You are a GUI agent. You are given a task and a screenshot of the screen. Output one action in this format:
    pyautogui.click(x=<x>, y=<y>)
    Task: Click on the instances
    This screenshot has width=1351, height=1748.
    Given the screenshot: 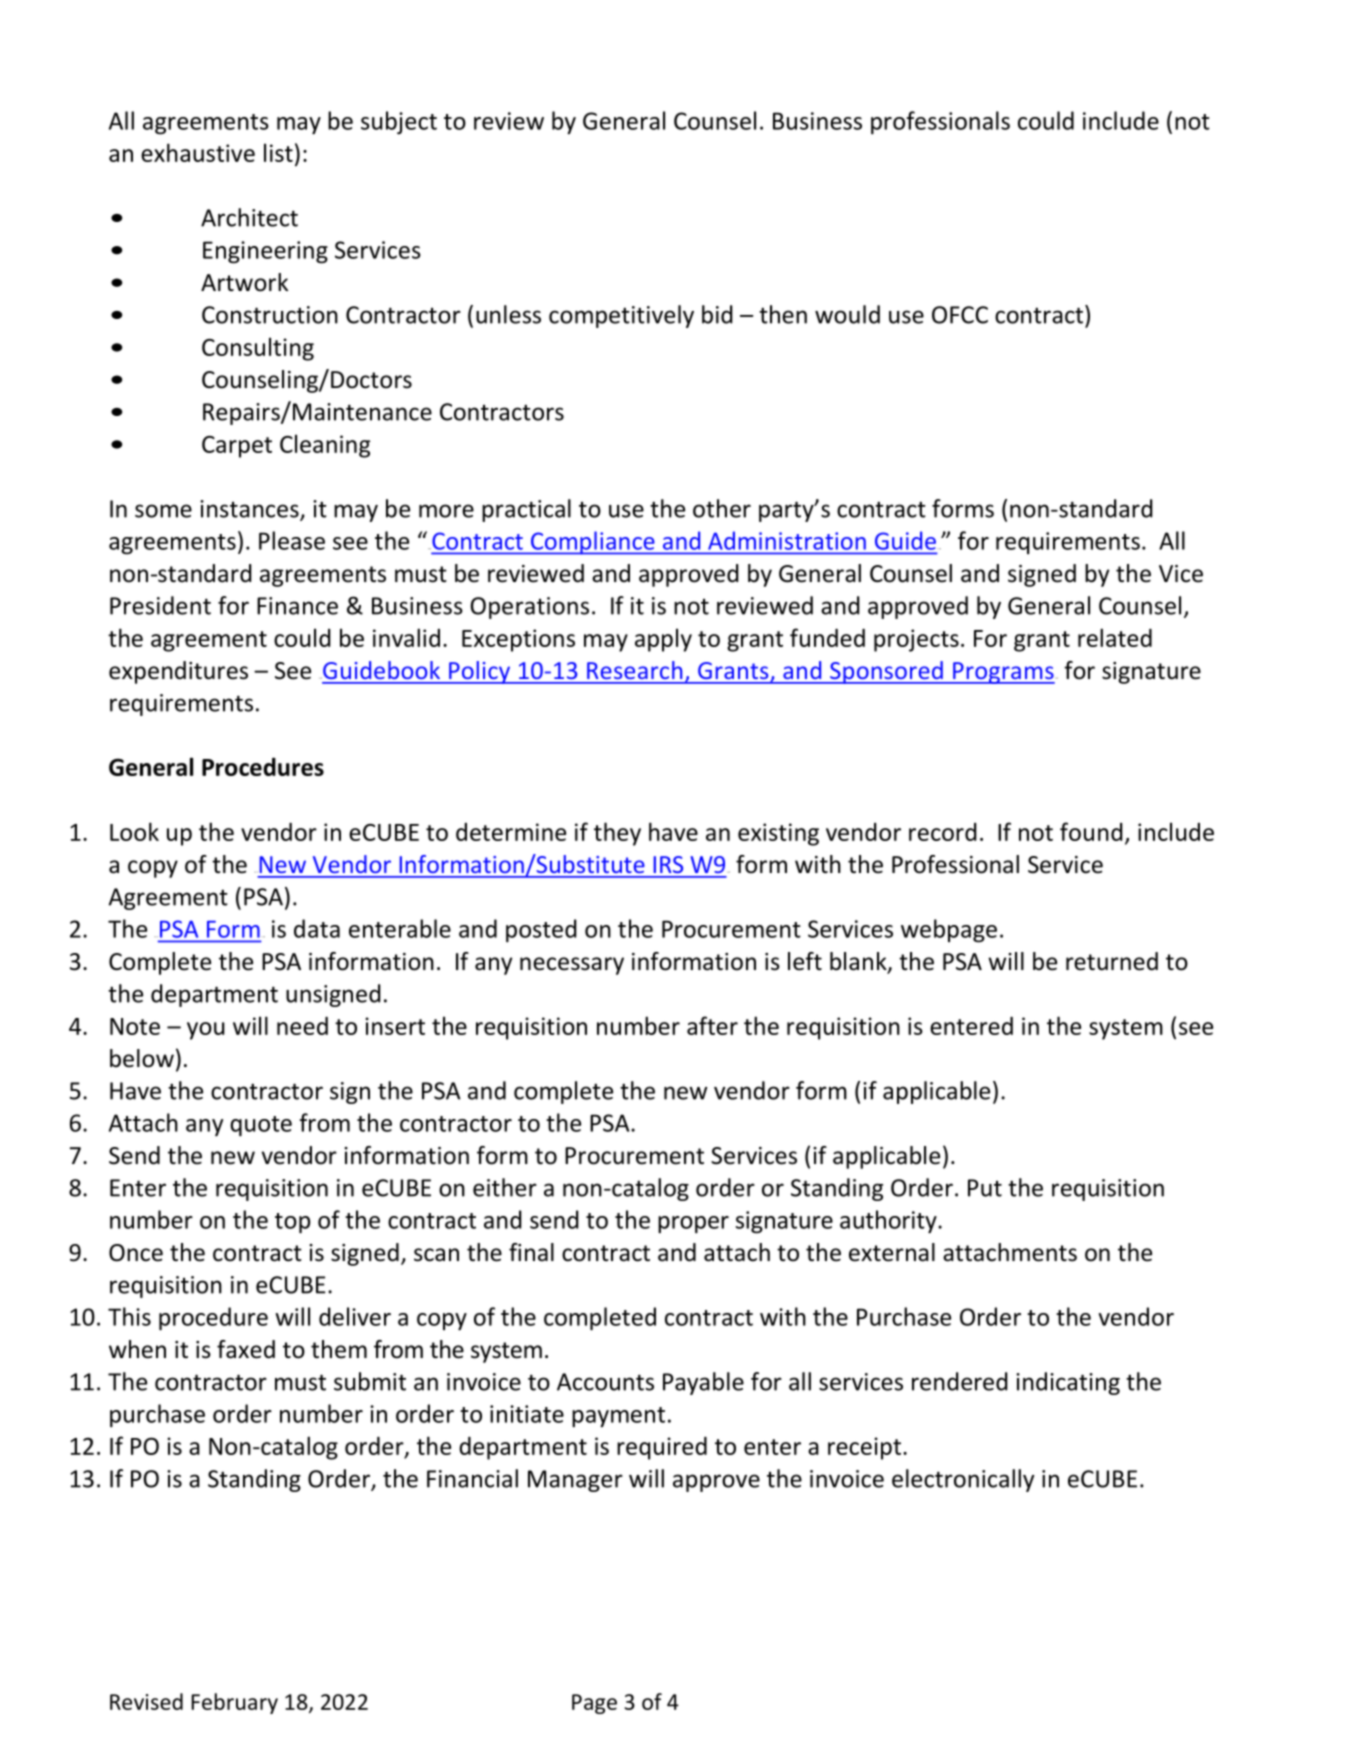 What is the action you would take?
    pyautogui.click(x=250, y=510)
